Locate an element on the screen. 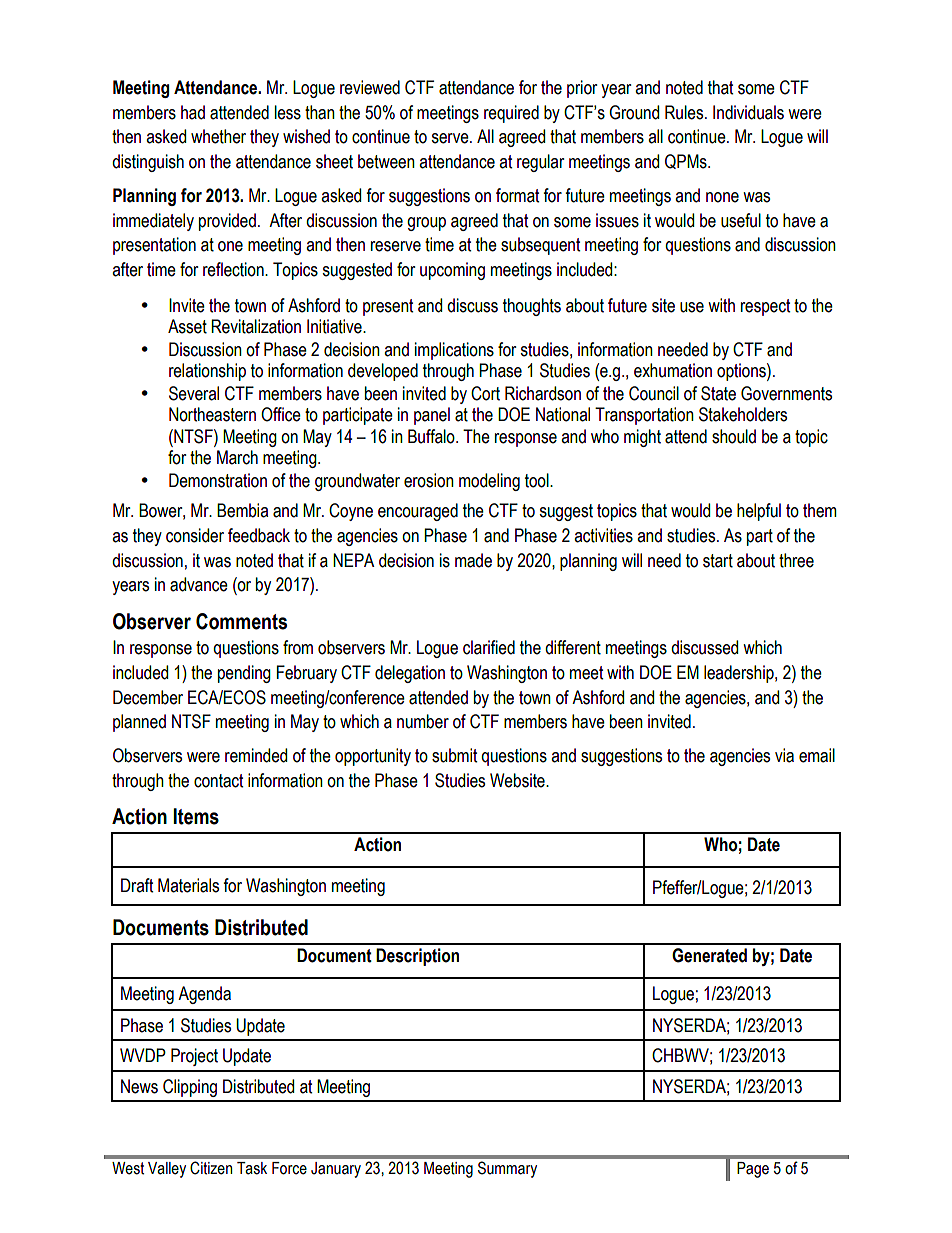 This screenshot has width=952, height=1233. Description is located at coordinates (417, 957).
